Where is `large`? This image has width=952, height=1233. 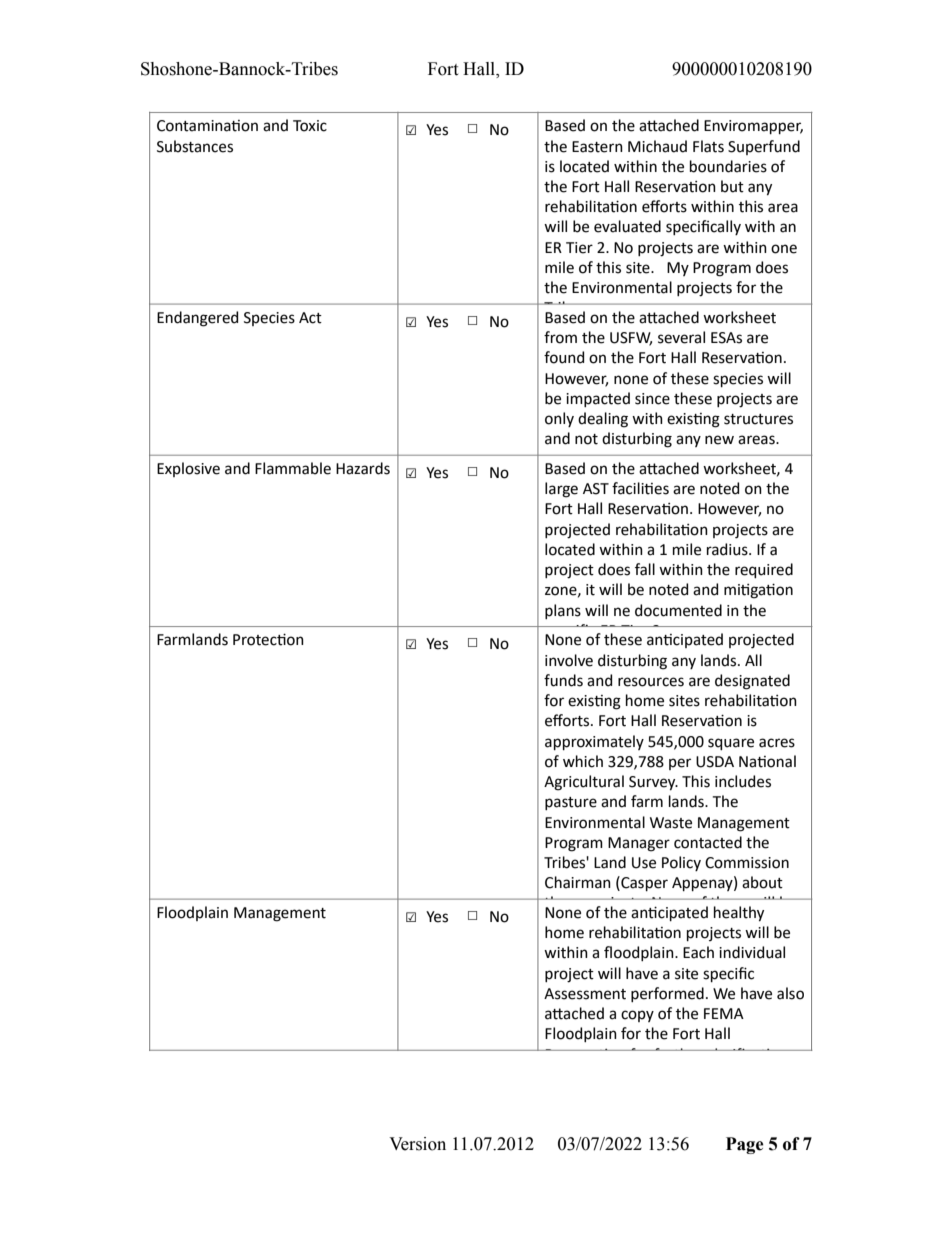
large is located at coordinates (561, 490).
